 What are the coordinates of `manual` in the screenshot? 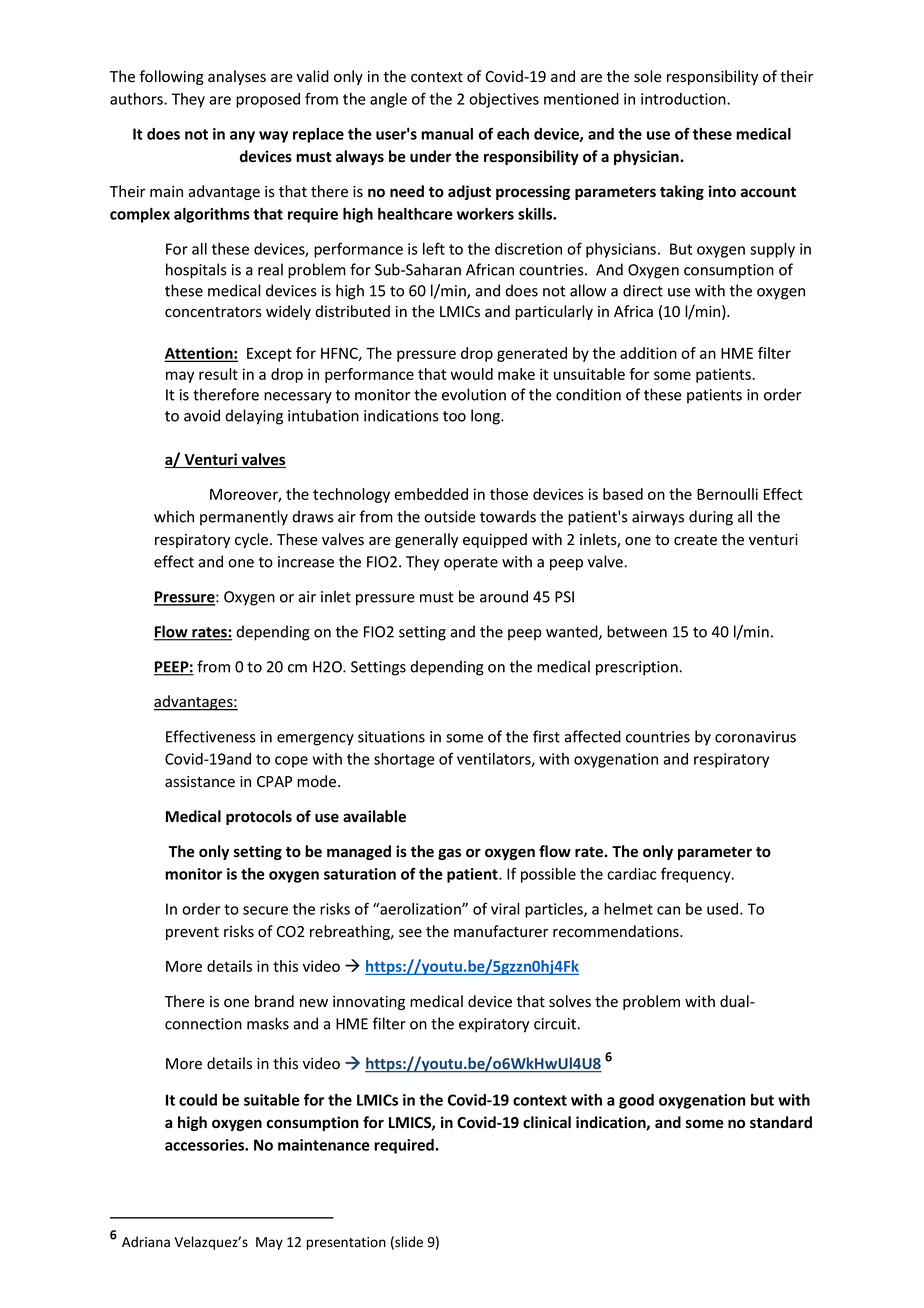 It's located at (447, 134).
